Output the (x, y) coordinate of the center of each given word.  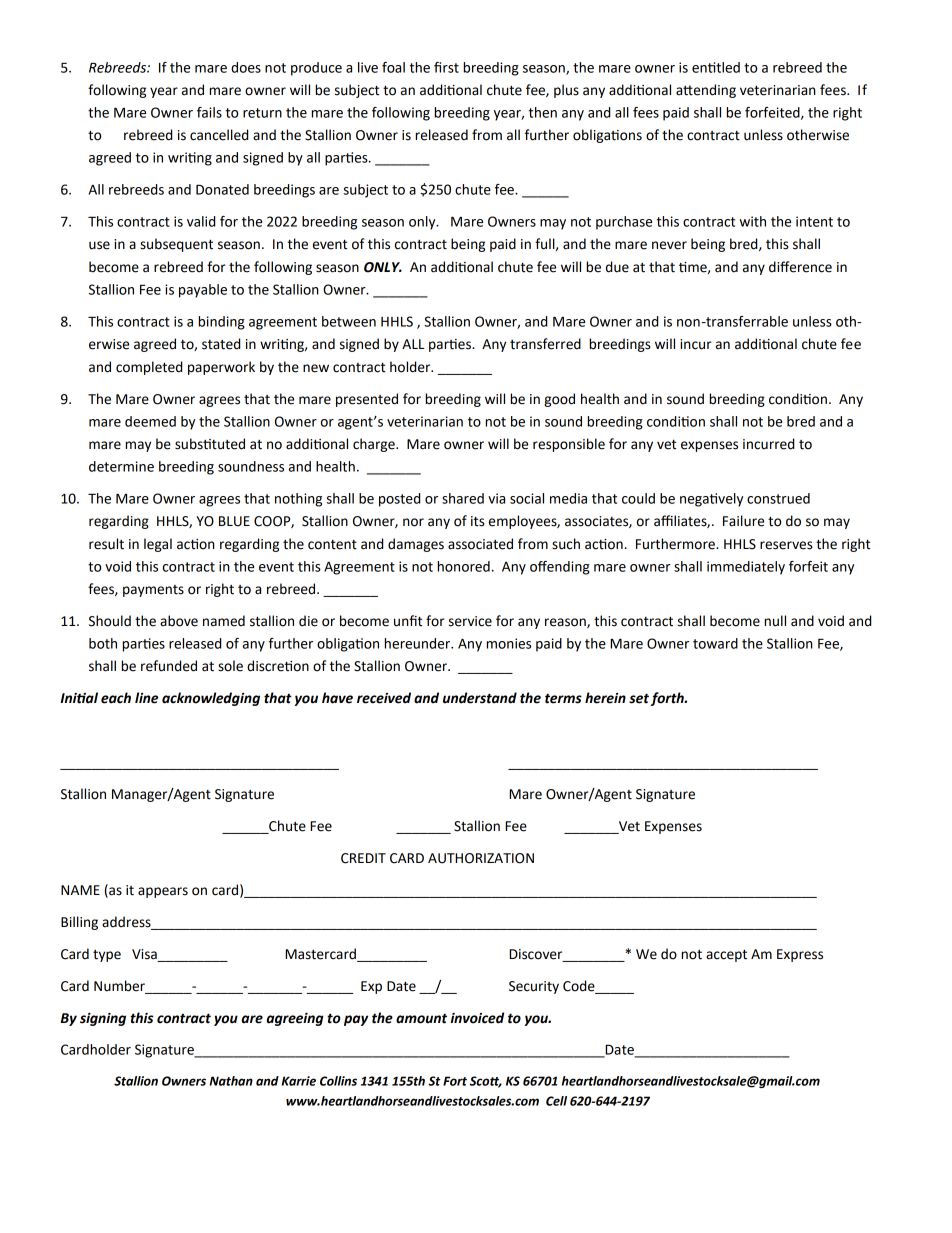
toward (715, 643)
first (446, 67)
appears (163, 892)
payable (203, 291)
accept (726, 956)
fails (209, 112)
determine (121, 466)
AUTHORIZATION (481, 858)
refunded (169, 666)
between (349, 321)
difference (800, 267)
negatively (711, 500)
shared (463, 498)
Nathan (231, 1081)
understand (480, 698)
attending (706, 91)
